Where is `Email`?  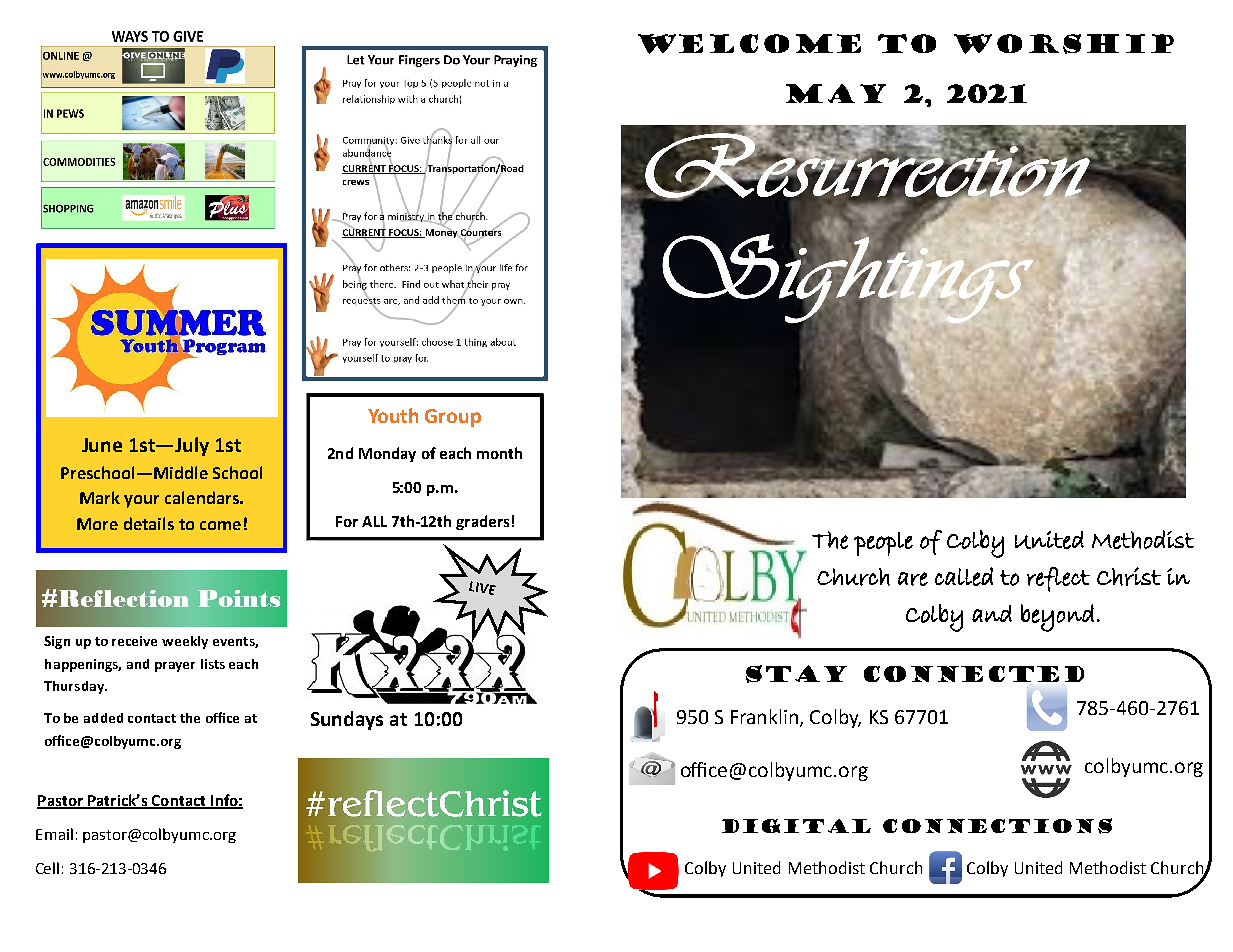 Email is located at coordinates (54, 834).
